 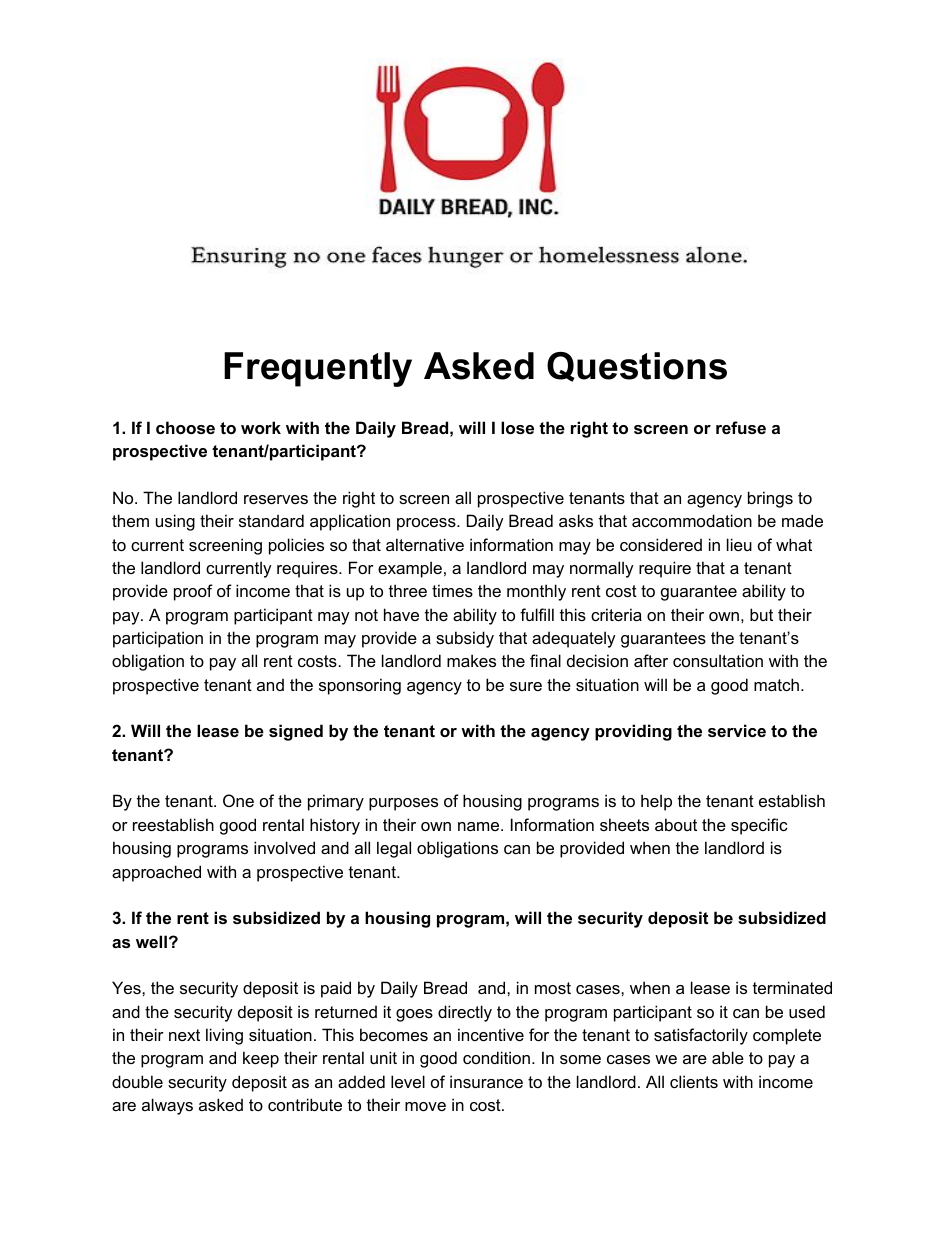 I want to click on always, so click(x=167, y=1106).
